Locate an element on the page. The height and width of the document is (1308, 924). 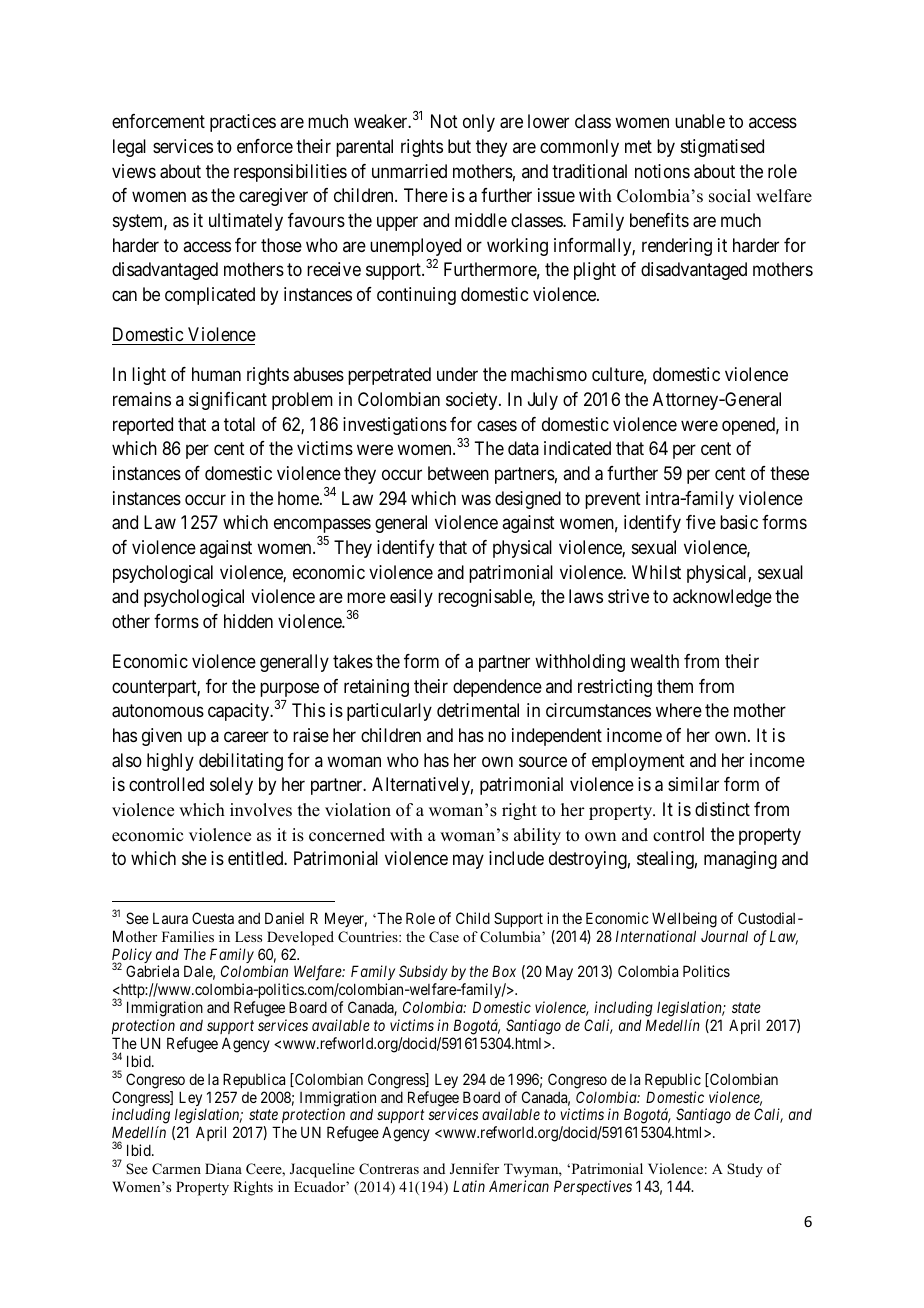
Wellbeing is located at coordinates (684, 920).
